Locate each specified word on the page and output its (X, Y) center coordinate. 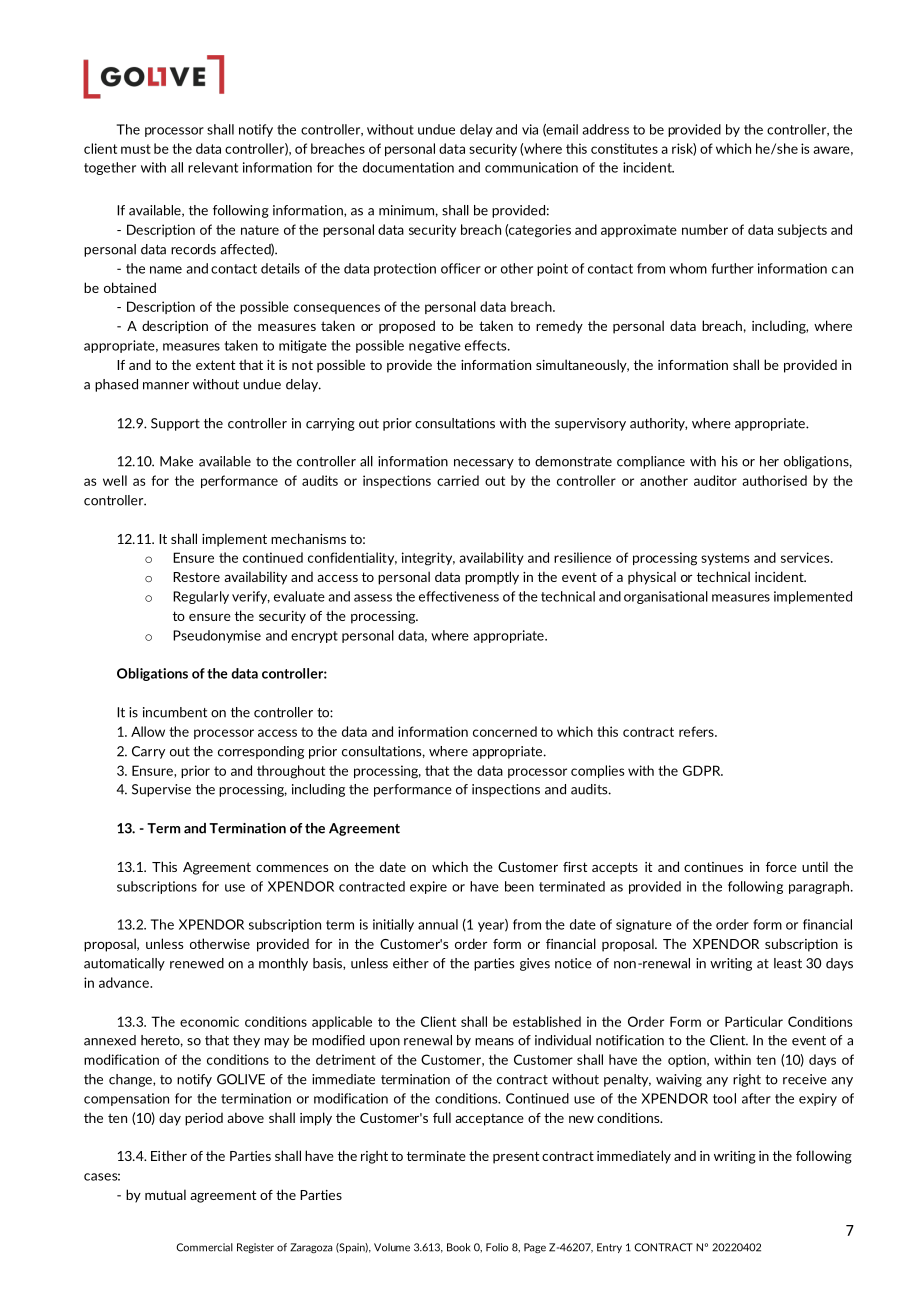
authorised (774, 480)
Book (458, 1247)
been (519, 886)
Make (176, 461)
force (781, 867)
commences (292, 868)
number (705, 229)
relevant (213, 167)
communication (531, 167)
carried (458, 480)
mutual (165, 1194)
